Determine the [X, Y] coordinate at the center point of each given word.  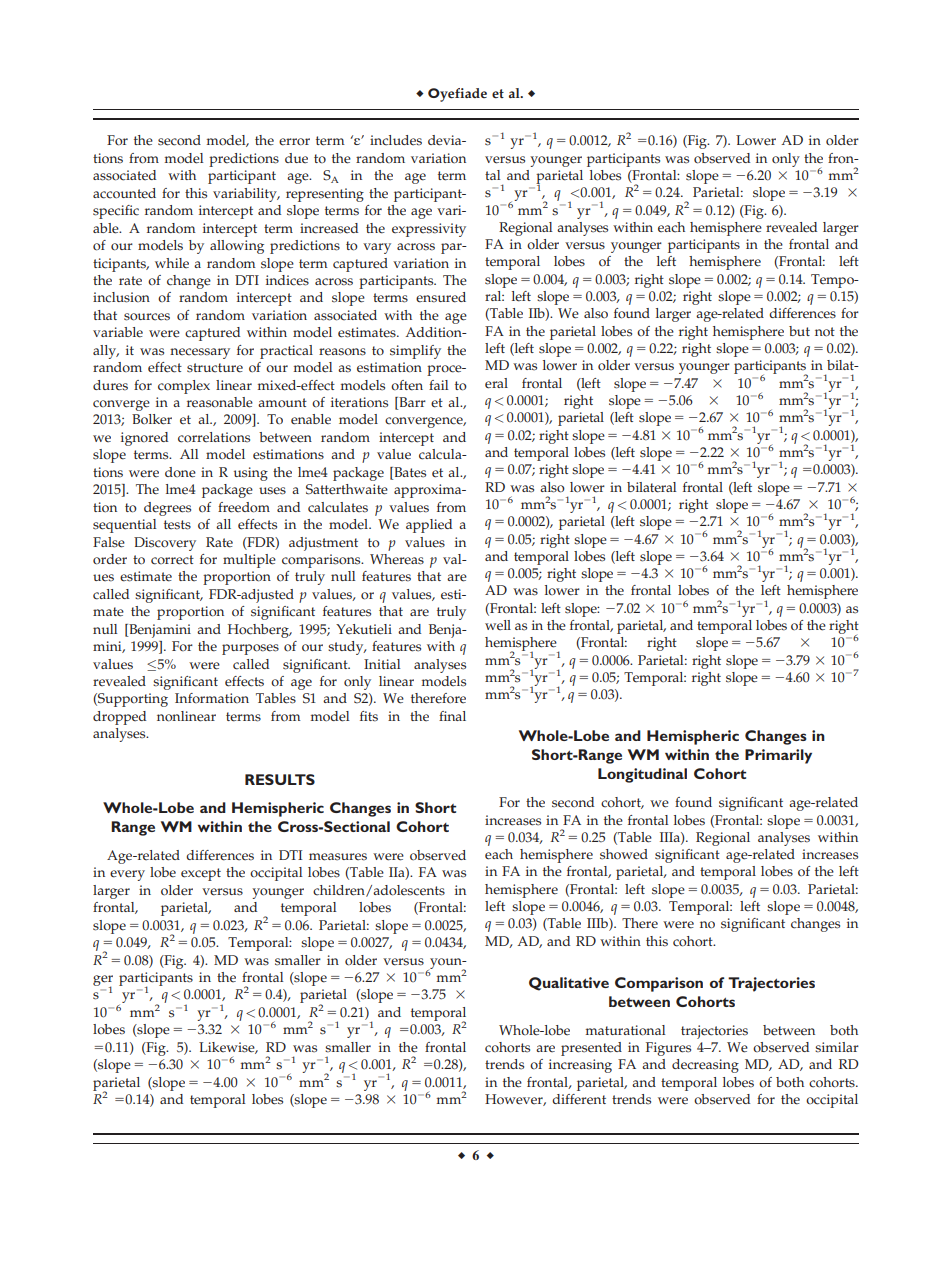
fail [438, 385]
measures [338, 857]
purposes [250, 649]
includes [396, 140]
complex [184, 387]
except [201, 874]
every [127, 875]
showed [624, 854]
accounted [124, 193]
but [799, 331]
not [825, 332]
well [498, 625]
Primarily [778, 756]
